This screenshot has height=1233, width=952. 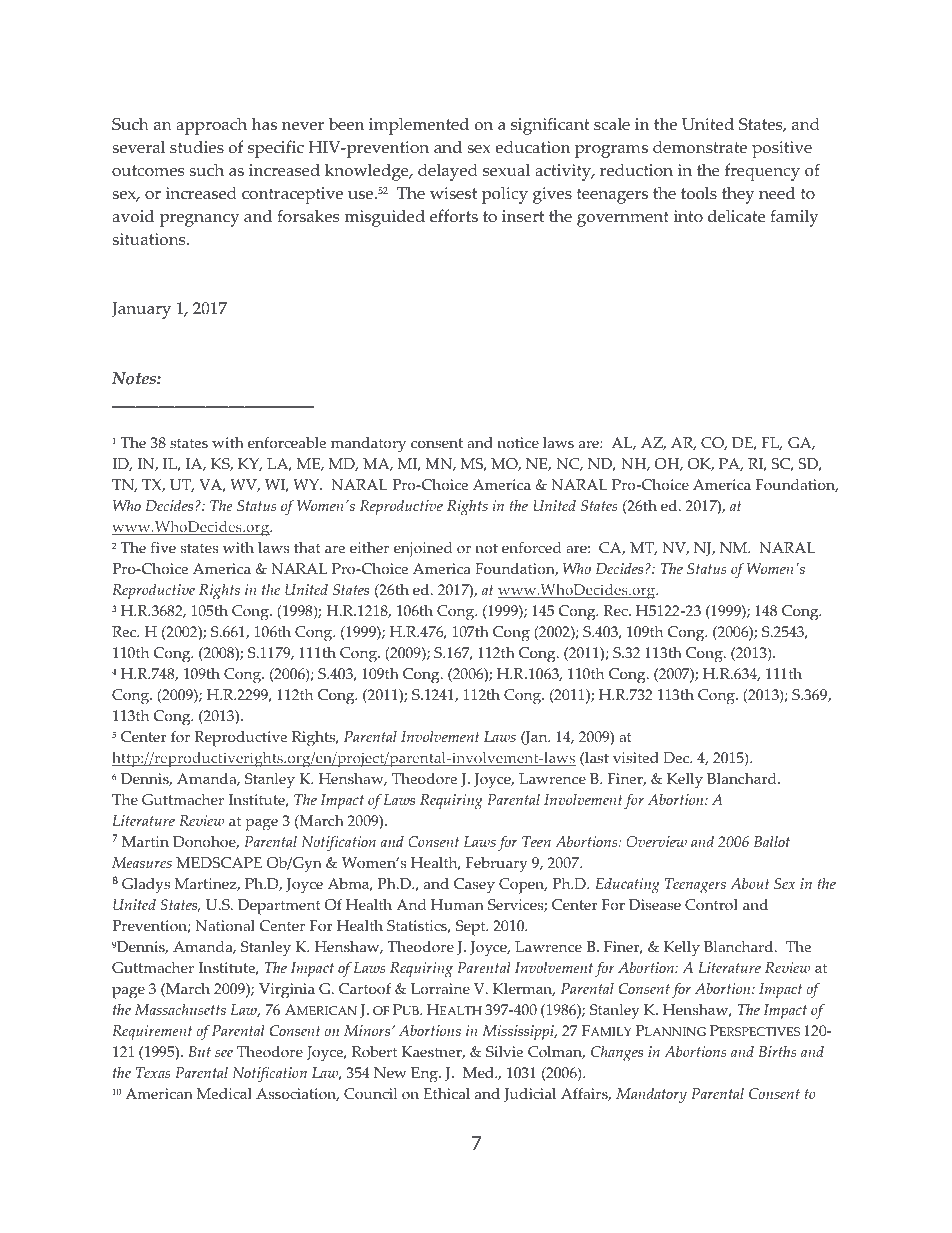 What do you see at coordinates (448, 172) in the screenshot?
I see `delayed` at bounding box center [448, 172].
